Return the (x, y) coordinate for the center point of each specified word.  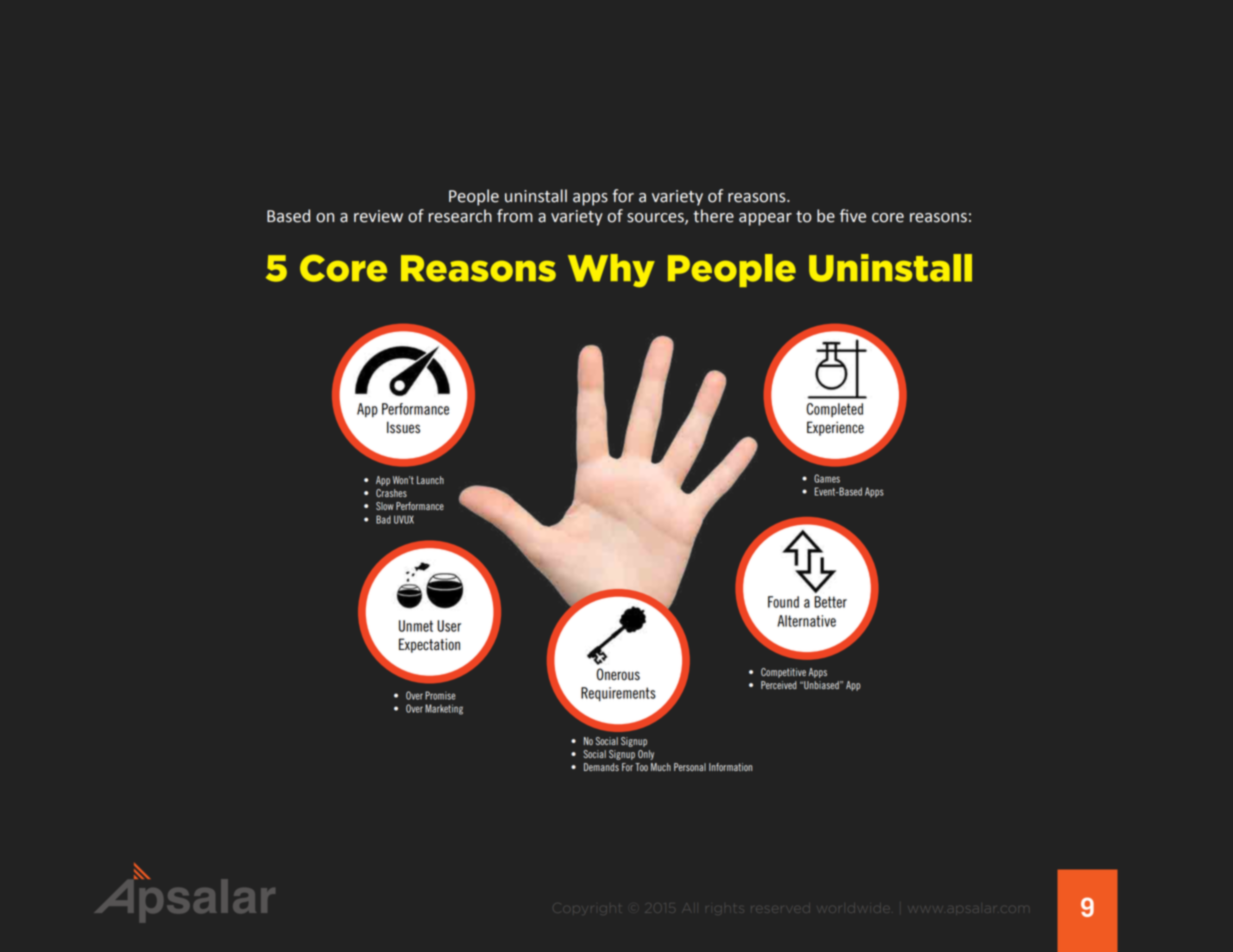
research (460, 216)
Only (646, 755)
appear (765, 219)
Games (827, 478)
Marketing (444, 709)
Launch (430, 480)
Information (730, 767)
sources (656, 219)
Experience (835, 428)
